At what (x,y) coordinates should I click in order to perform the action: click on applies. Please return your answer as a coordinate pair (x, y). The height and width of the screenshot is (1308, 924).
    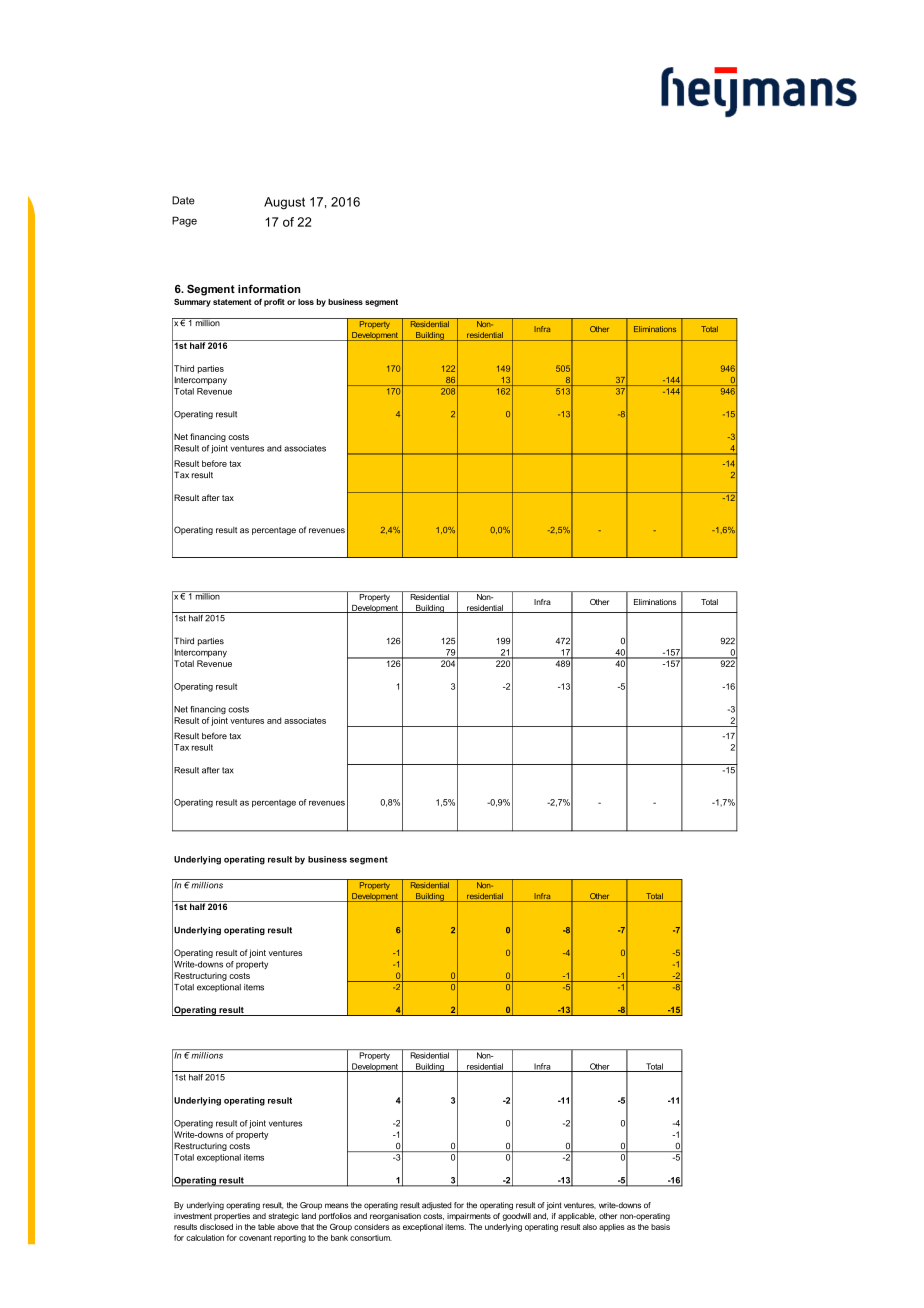
    Looking at the image, I should click on (612, 1228).
